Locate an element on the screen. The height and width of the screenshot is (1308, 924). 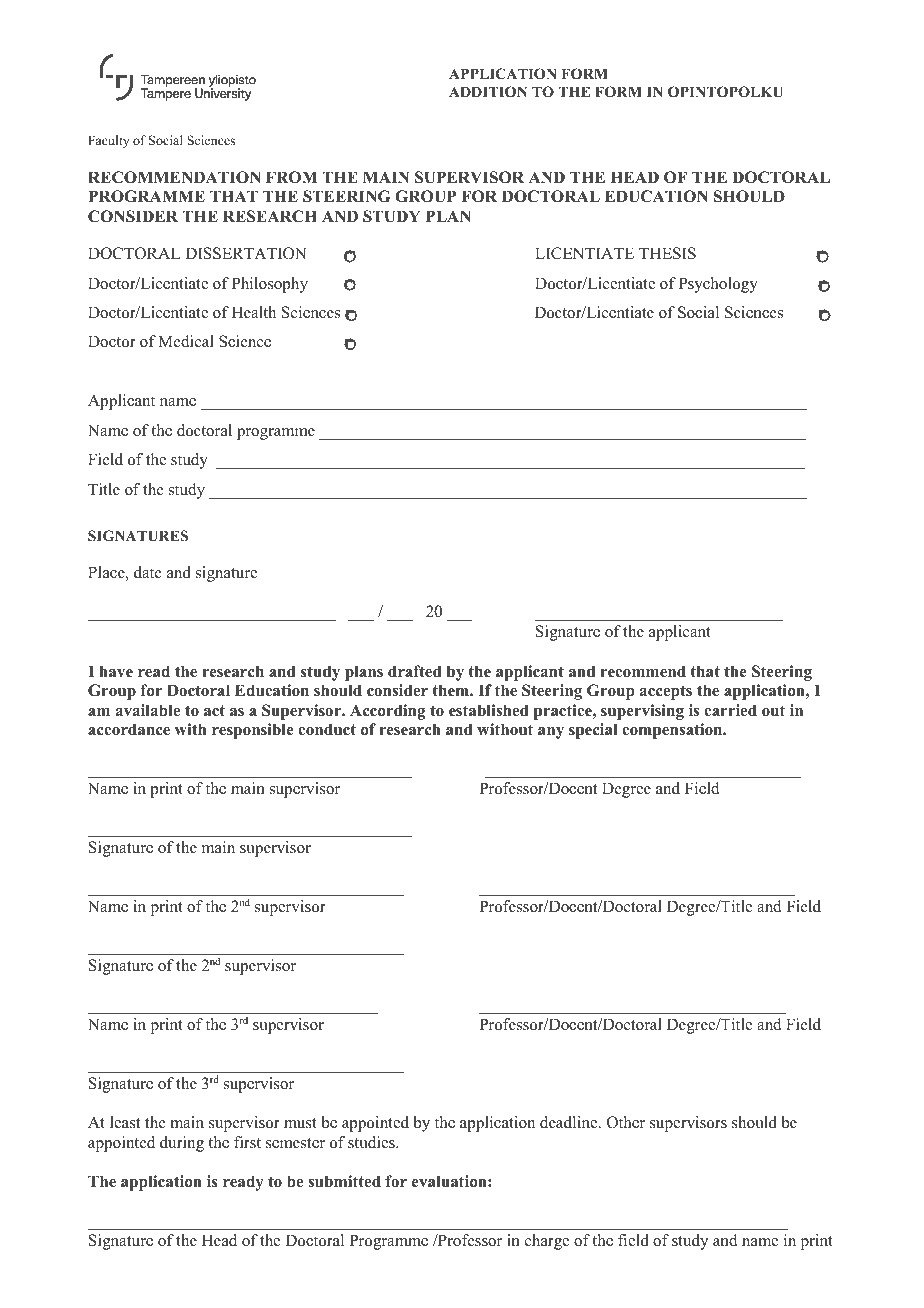
submitted is located at coordinates (344, 1181).
